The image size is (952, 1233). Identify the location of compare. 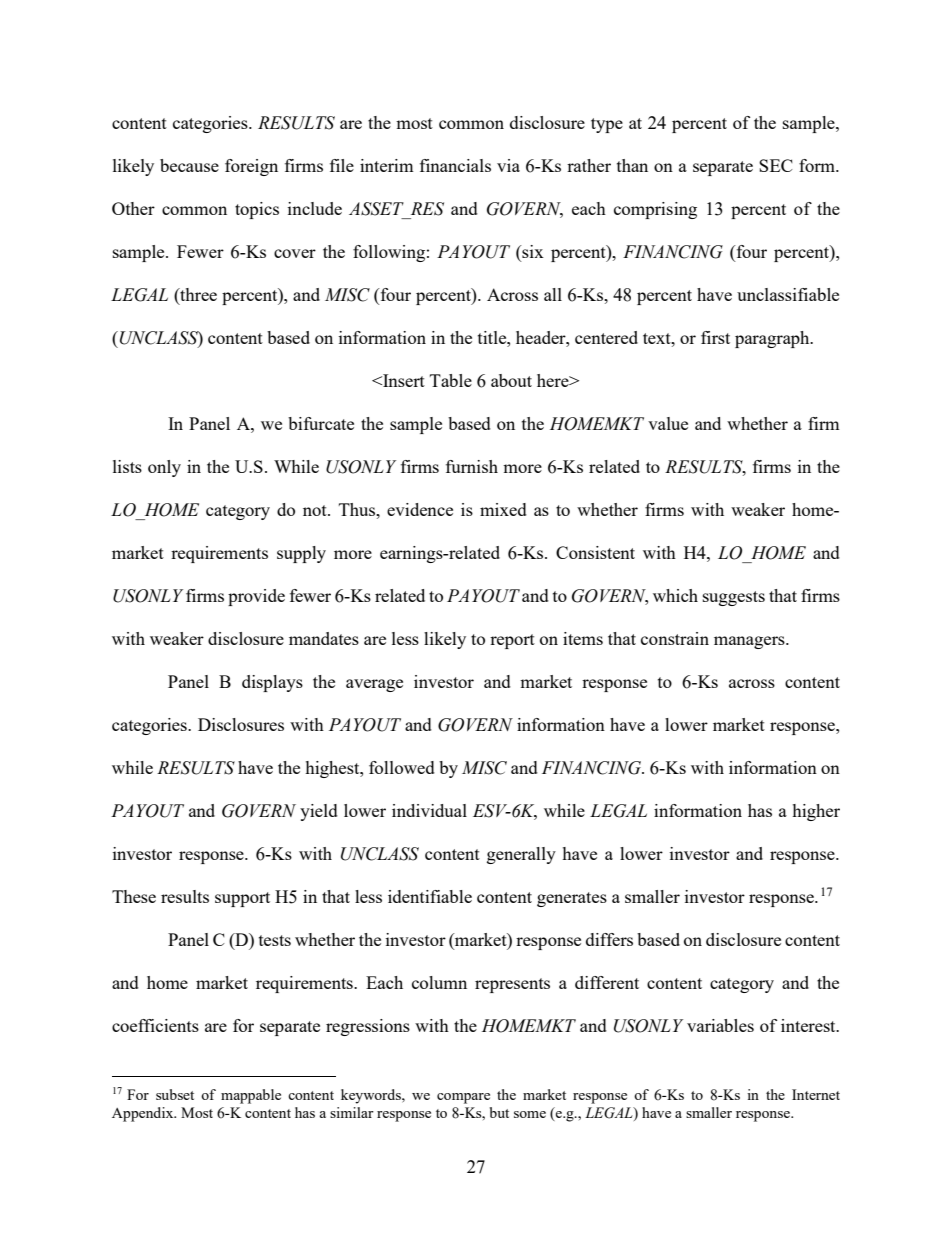
(463, 1098).
